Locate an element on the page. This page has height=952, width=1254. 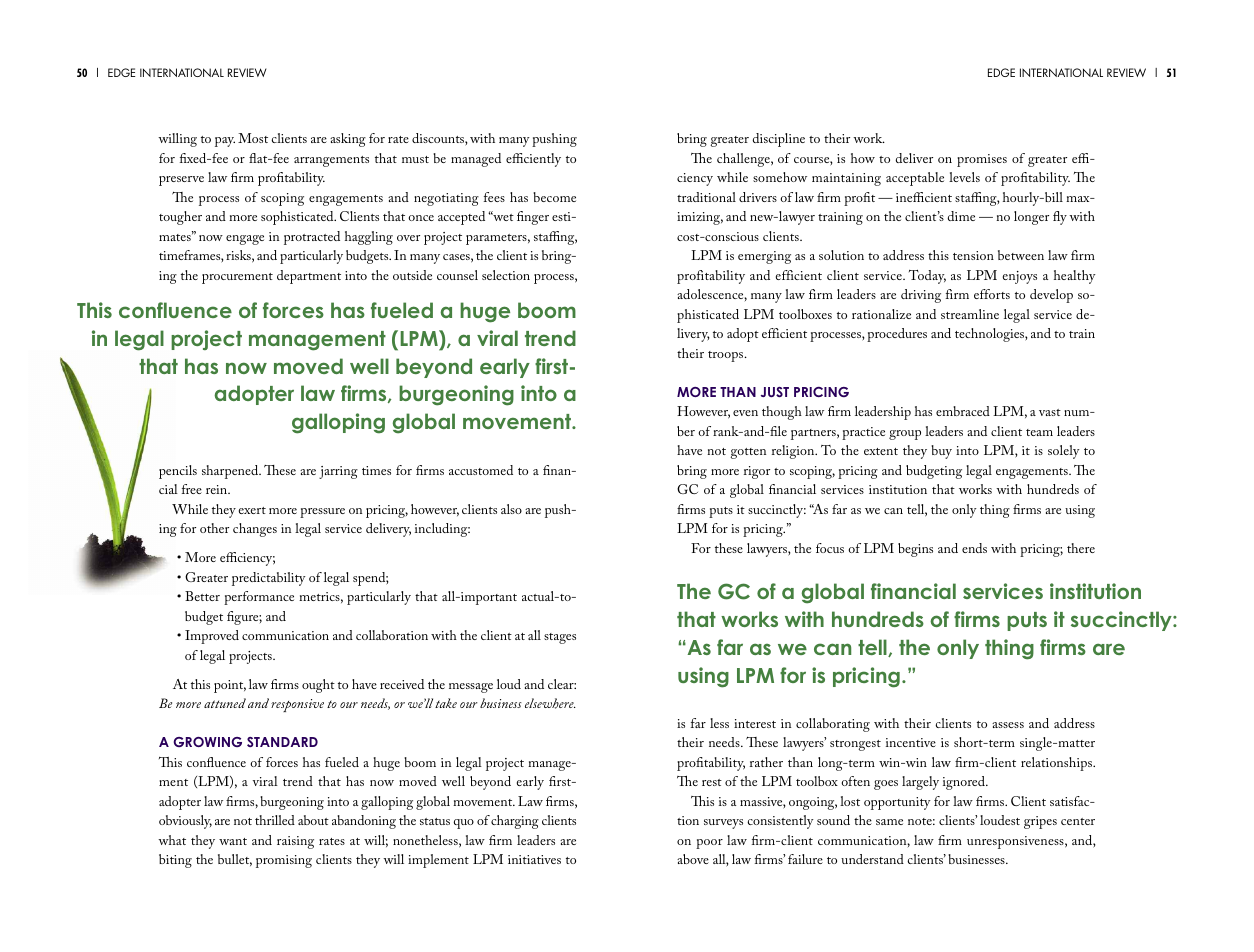
ends is located at coordinates (974, 548).
